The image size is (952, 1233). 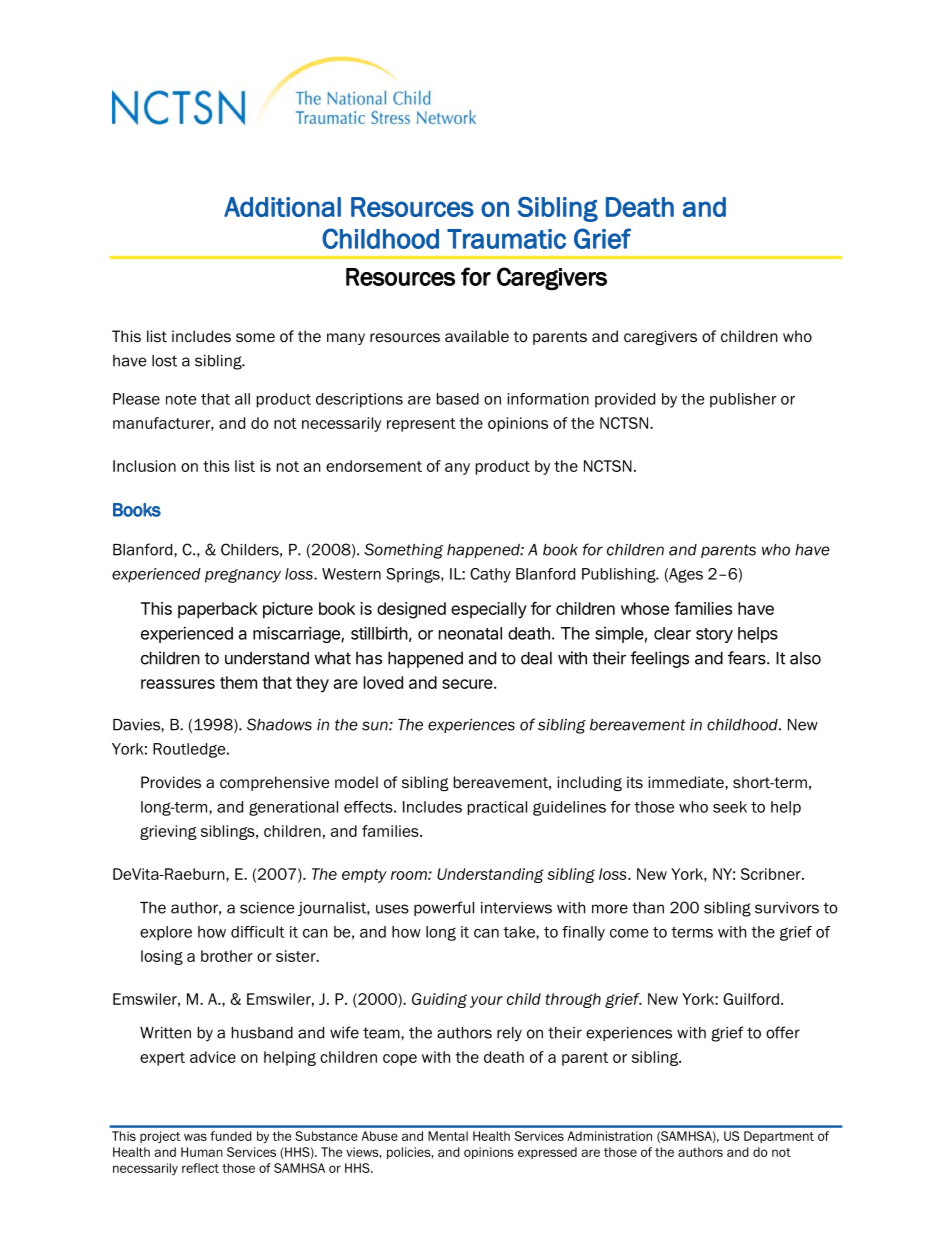 I want to click on secure, so click(x=468, y=684).
